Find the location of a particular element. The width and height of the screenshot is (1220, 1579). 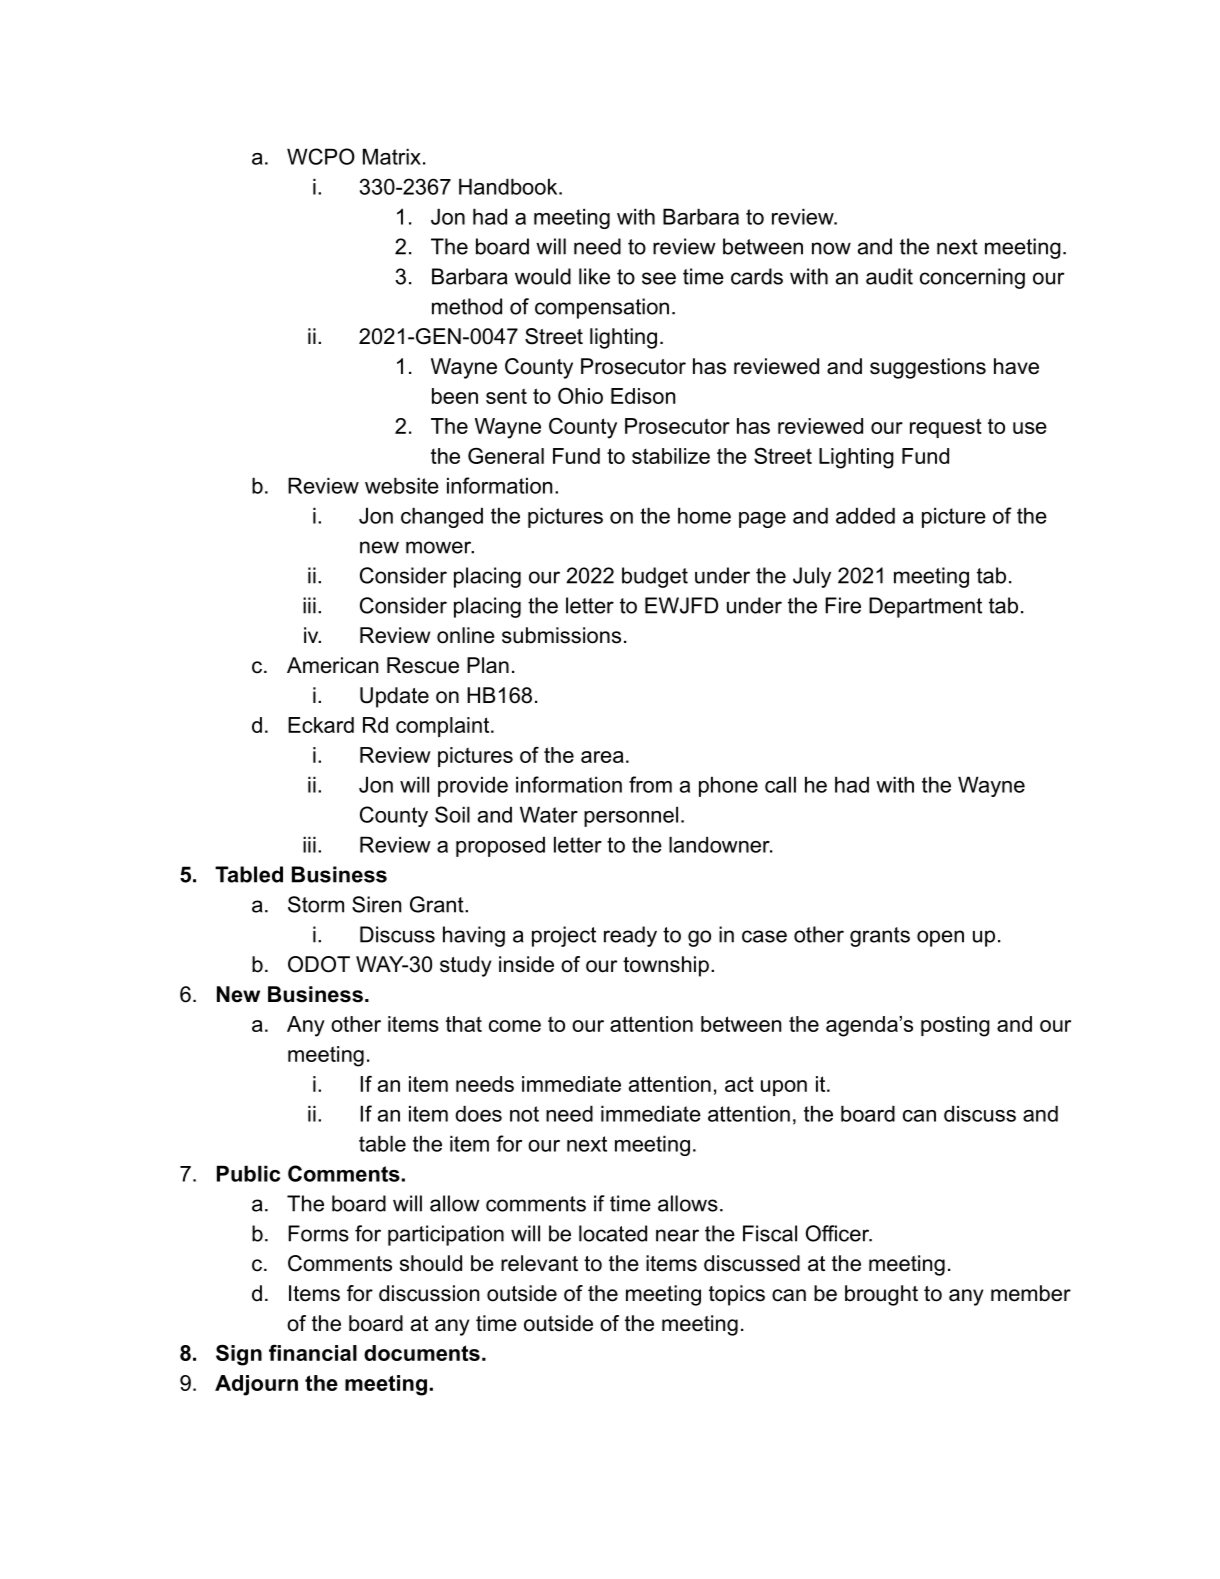

financial is located at coordinates (313, 1353).
